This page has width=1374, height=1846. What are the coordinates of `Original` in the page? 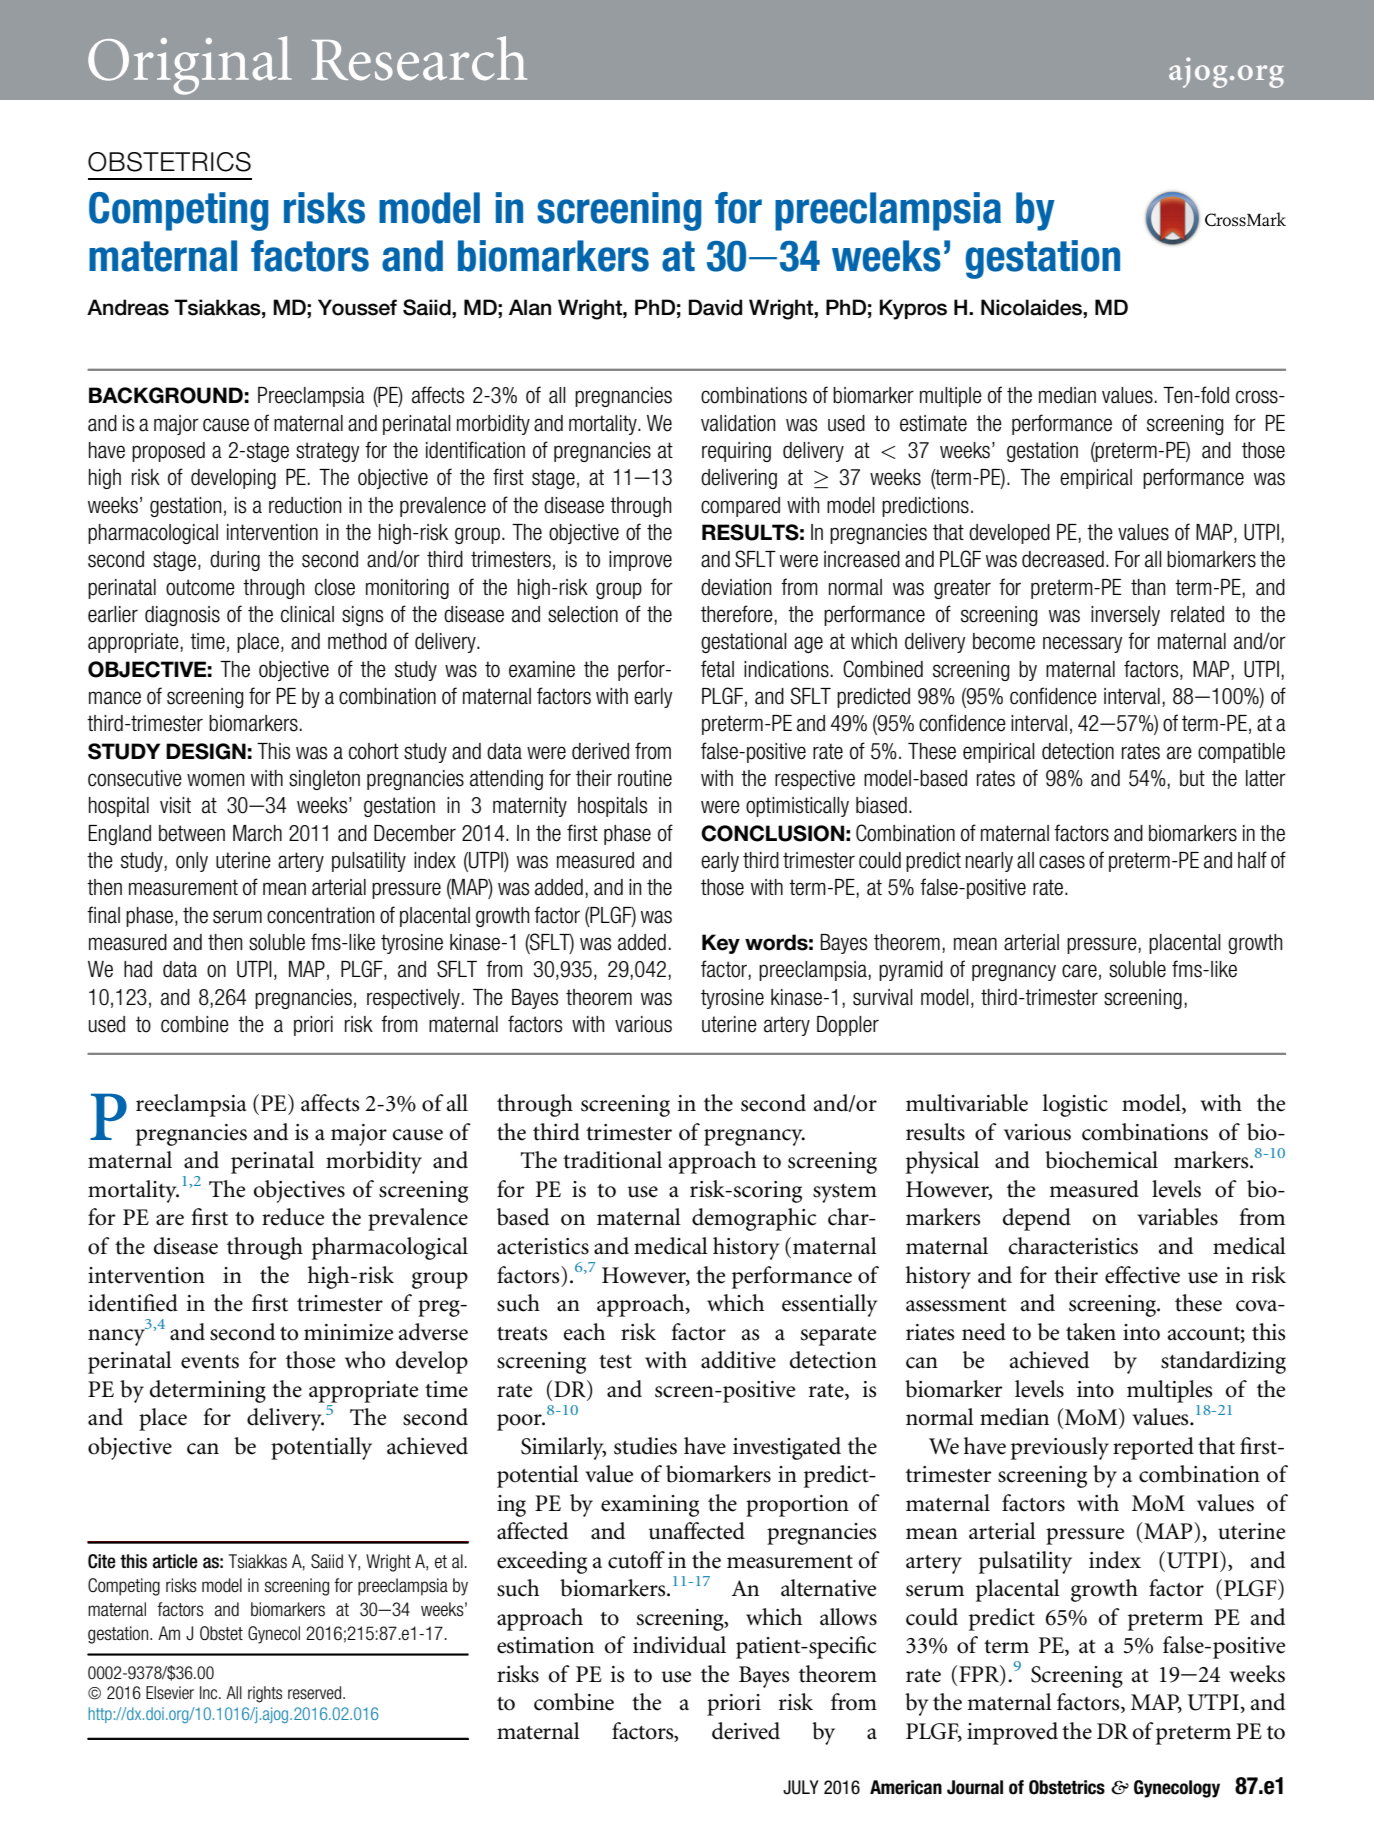 It's located at (190, 65).
